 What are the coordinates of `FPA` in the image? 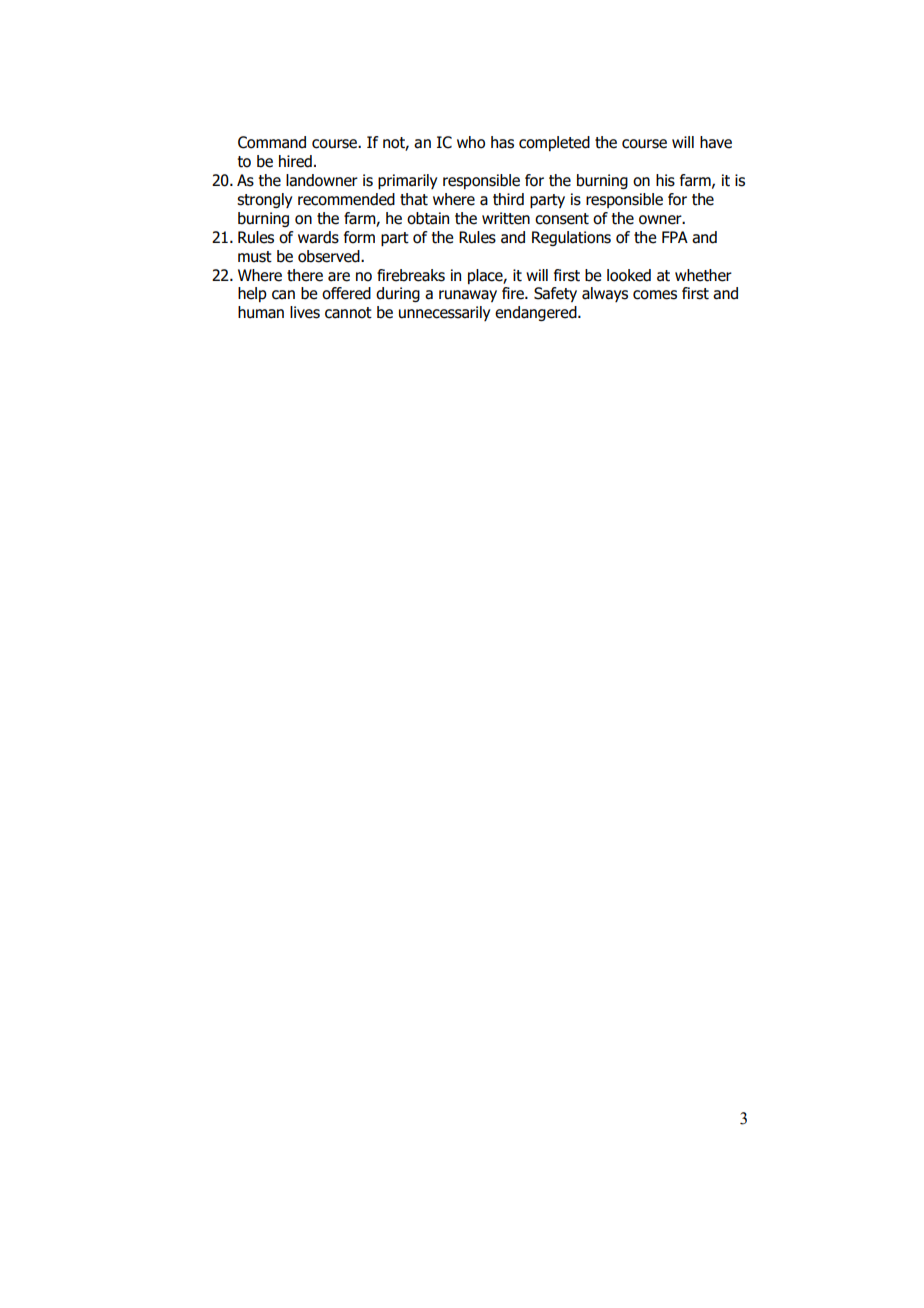 It's located at (675, 237).
